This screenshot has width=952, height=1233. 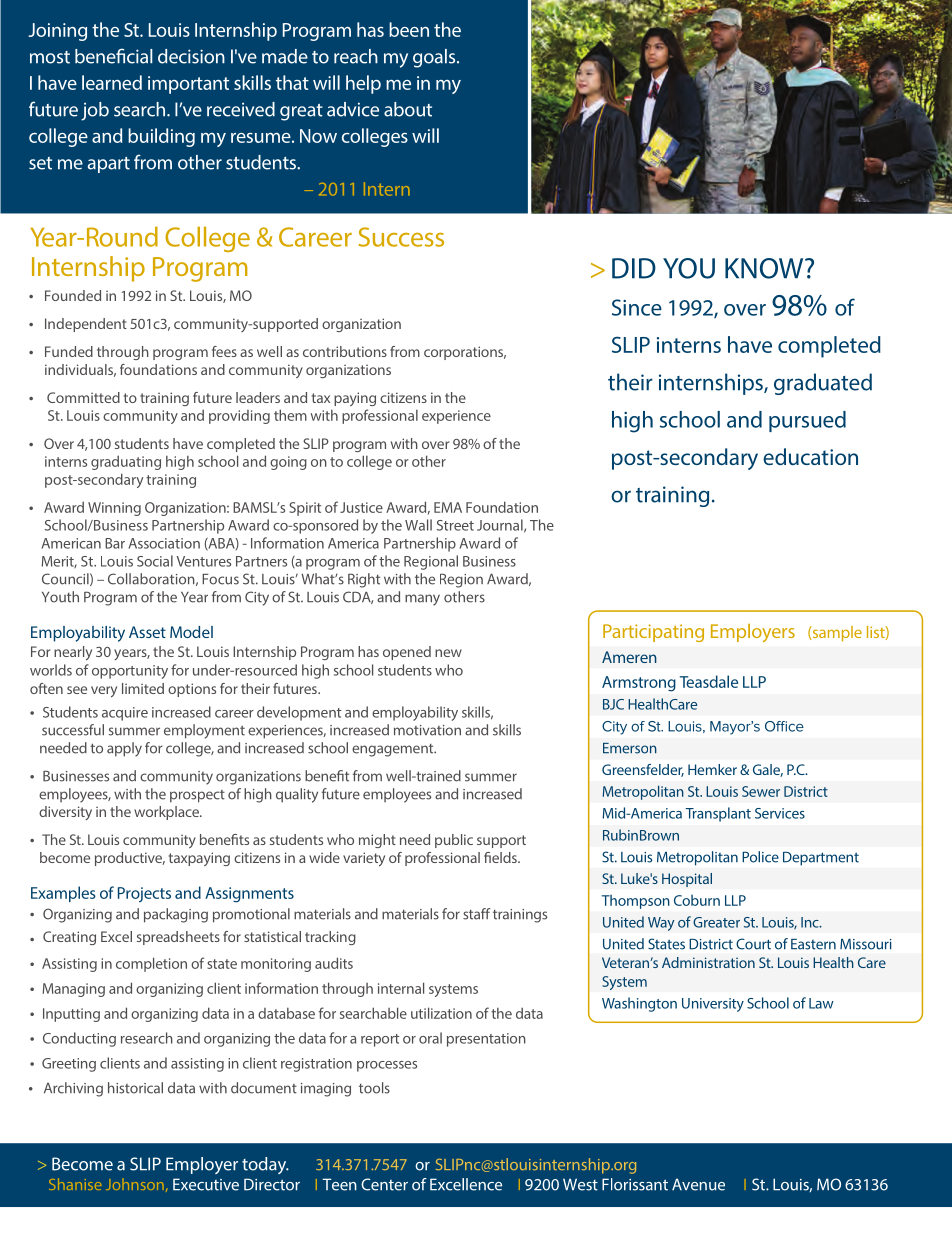 I want to click on Participating, so click(x=653, y=633).
